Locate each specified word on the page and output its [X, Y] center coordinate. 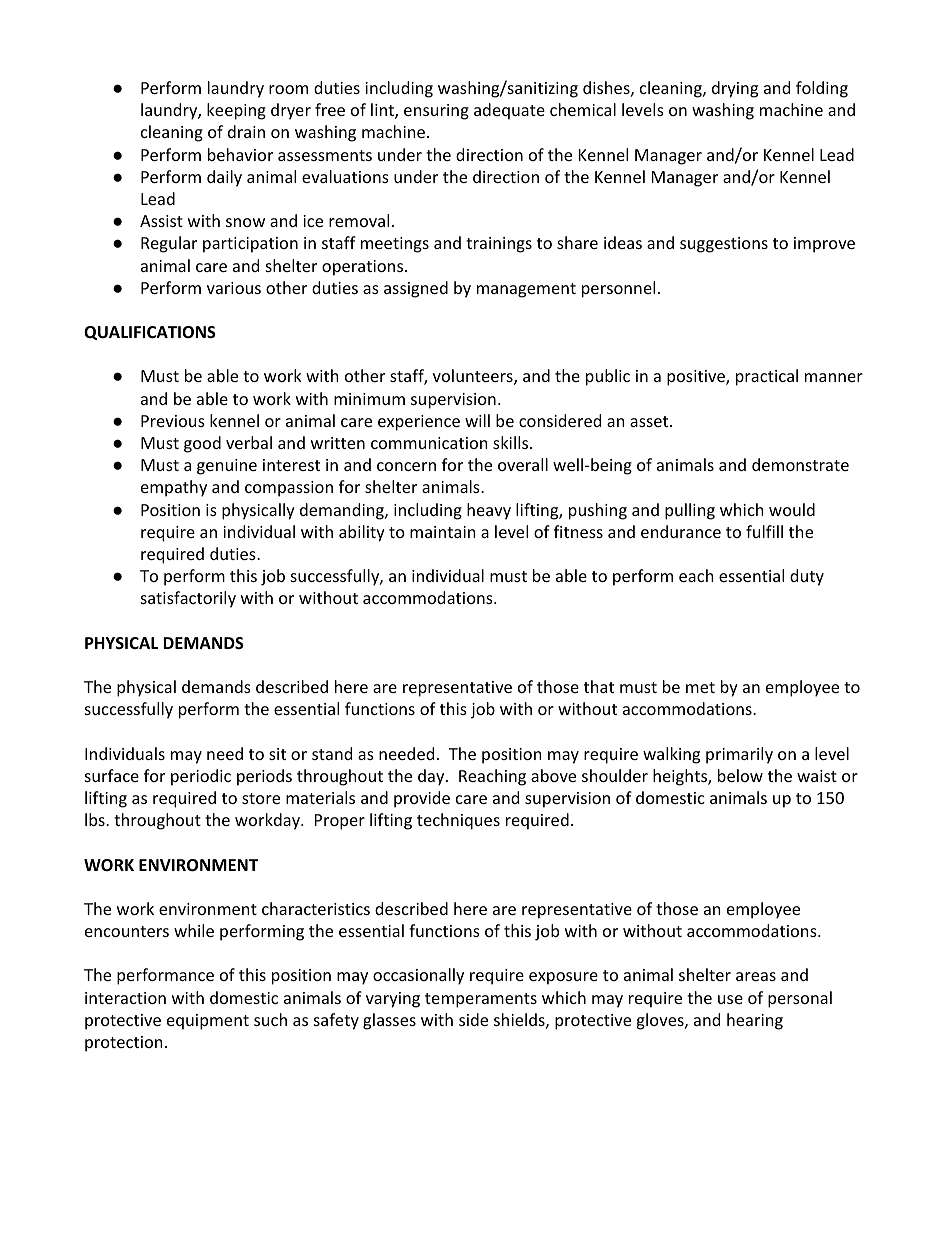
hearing [755, 1021]
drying [735, 89]
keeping [236, 111]
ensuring [436, 112]
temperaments [481, 1000]
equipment [208, 1022]
